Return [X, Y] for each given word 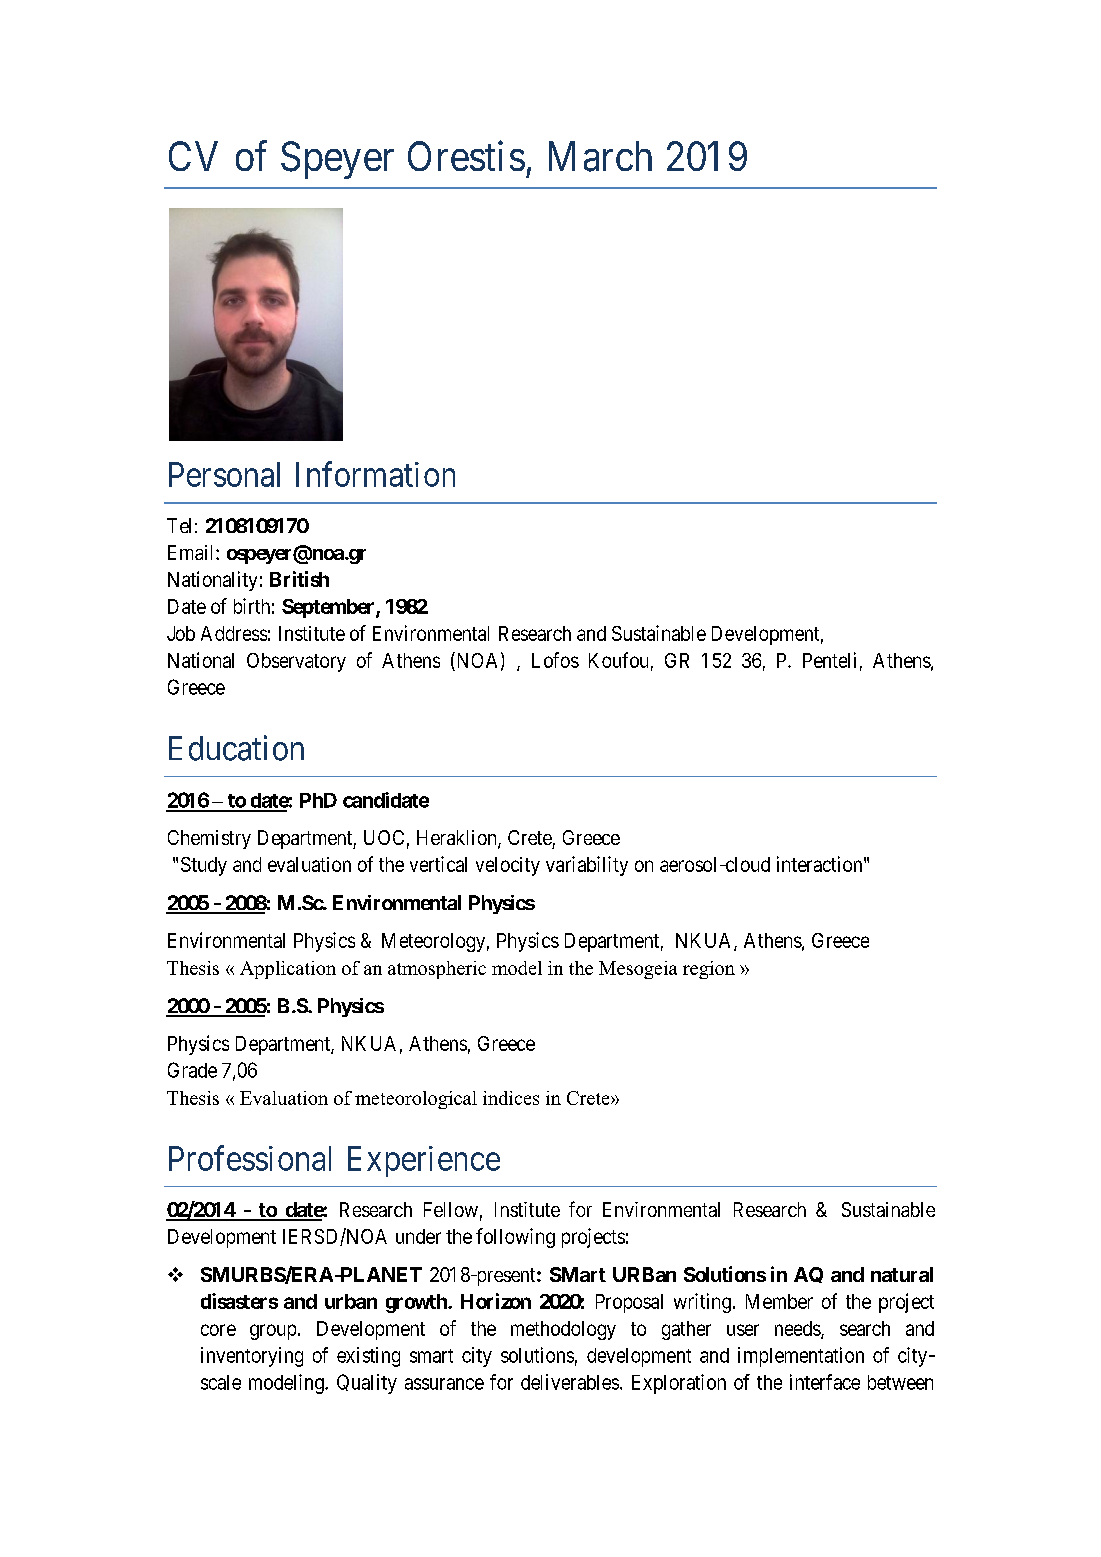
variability [587, 866]
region [709, 970]
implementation [801, 1357]
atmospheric [437, 970]
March [600, 156]
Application [288, 970]
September [329, 608]
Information [375, 474]
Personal [224, 474]
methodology [563, 1330]
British [299, 579]
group [273, 1332]
